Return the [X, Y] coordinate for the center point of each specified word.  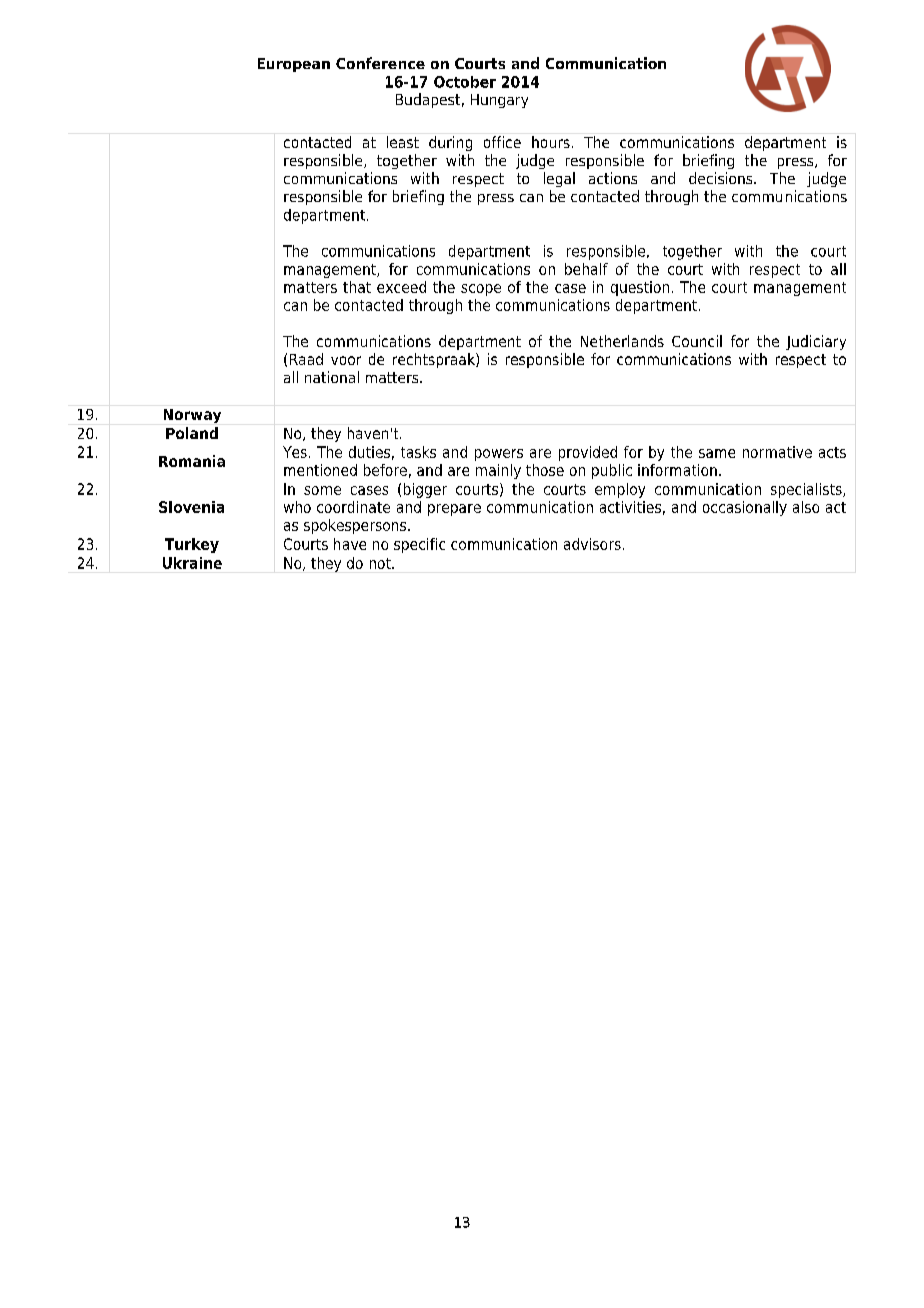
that [357, 287]
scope [481, 290]
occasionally [745, 508]
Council [697, 341]
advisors [592, 544]
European [294, 65]
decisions [722, 178]
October [465, 82]
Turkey [192, 545]
